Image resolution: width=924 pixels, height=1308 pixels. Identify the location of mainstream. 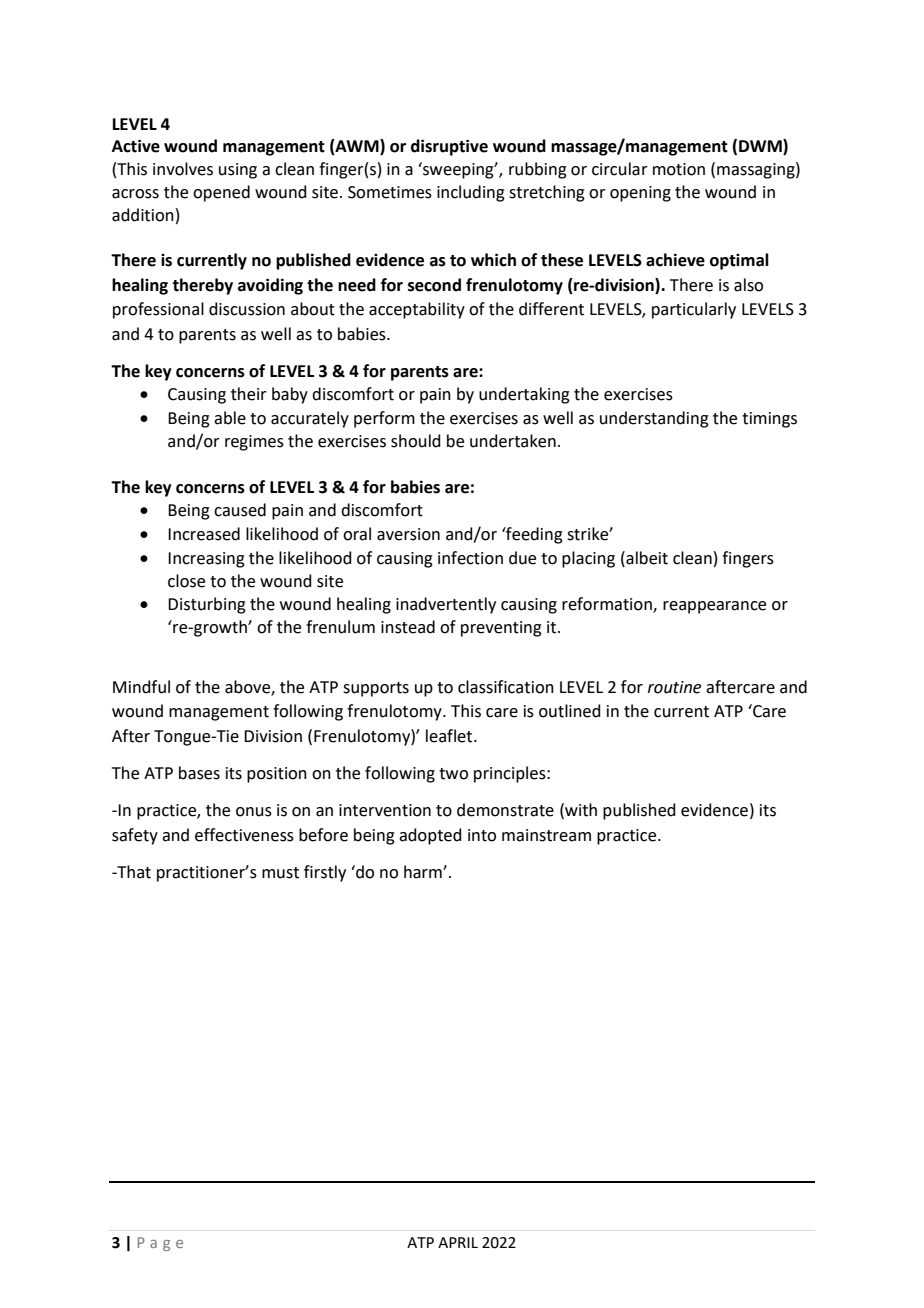
(546, 835).
